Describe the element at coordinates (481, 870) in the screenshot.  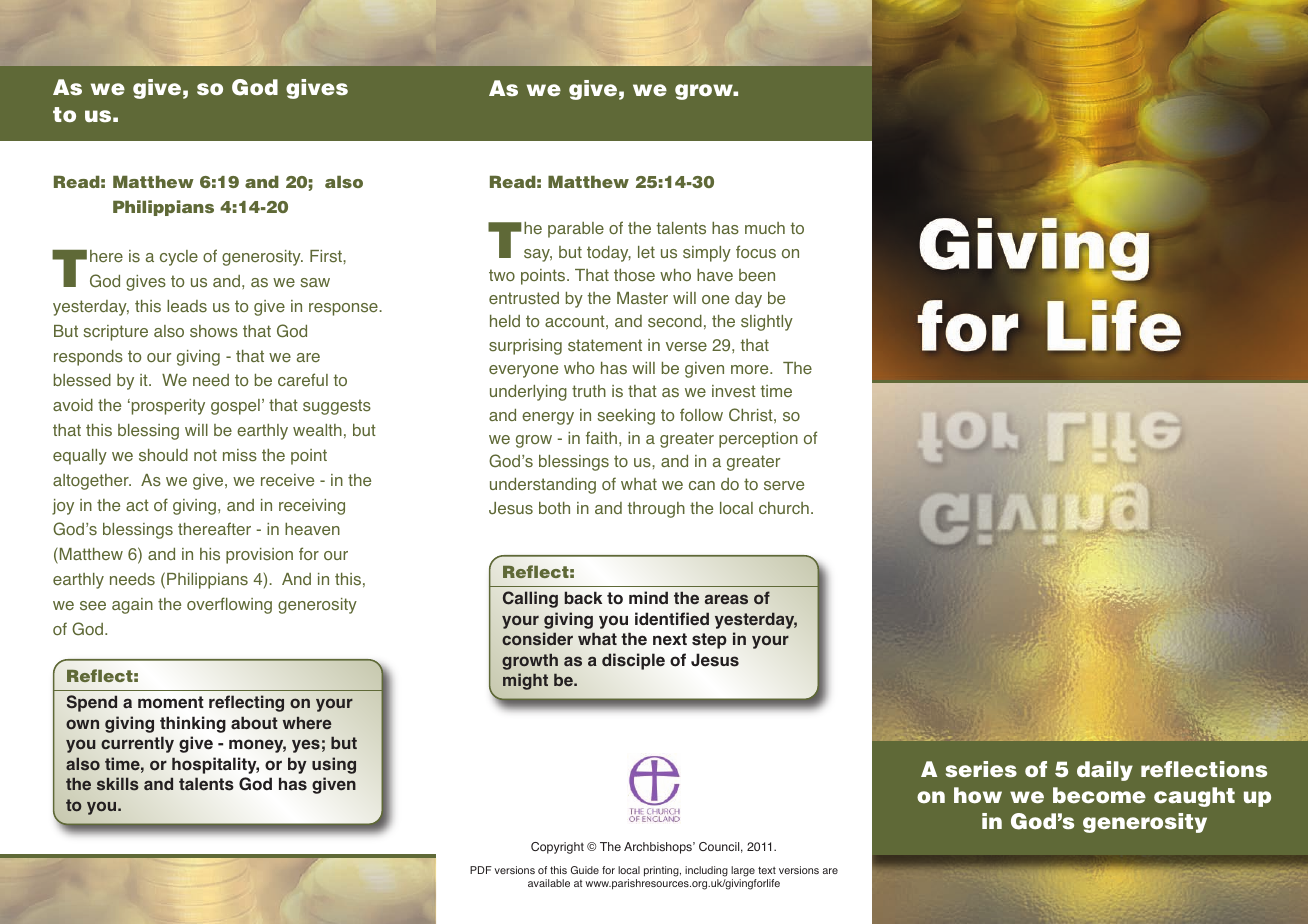
I see `PDF` at that location.
